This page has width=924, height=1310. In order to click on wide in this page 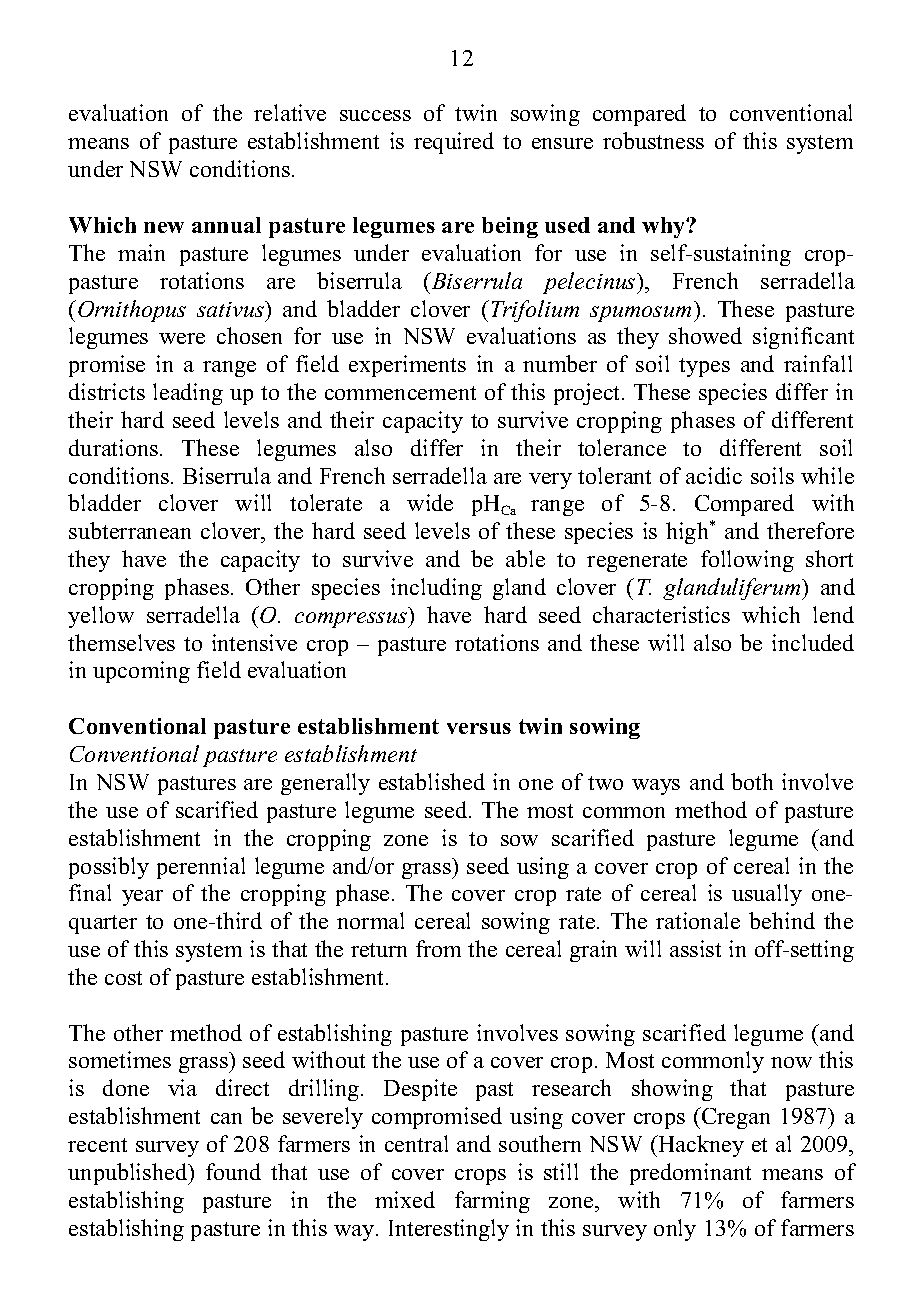, I will do `click(430, 502)`.
